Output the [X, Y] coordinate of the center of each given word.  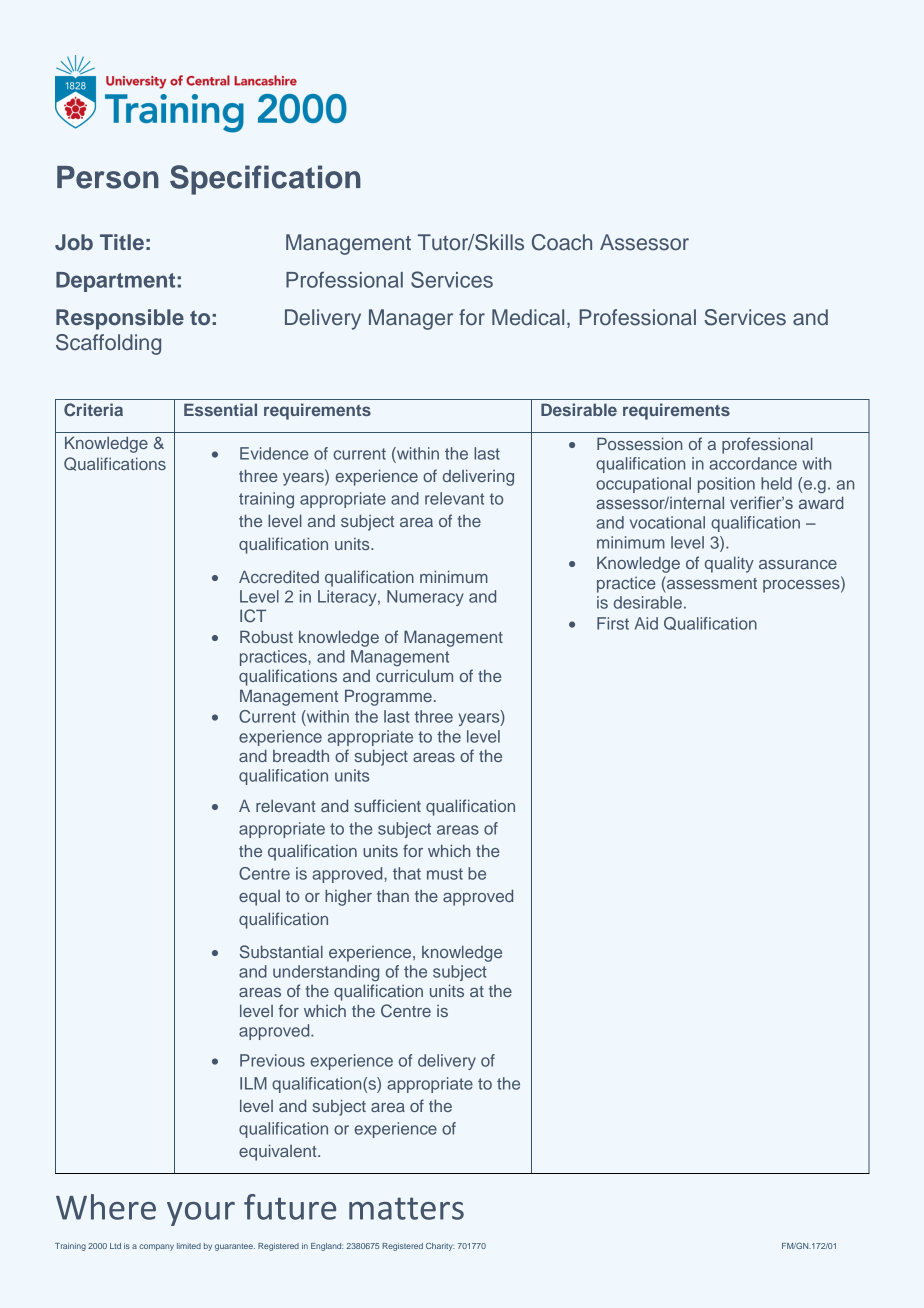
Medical [528, 317]
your [201, 1214]
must [445, 874]
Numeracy [425, 598]
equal [259, 898]
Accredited [279, 576]
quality [729, 564]
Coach [562, 242]
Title [122, 242]
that [407, 873]
